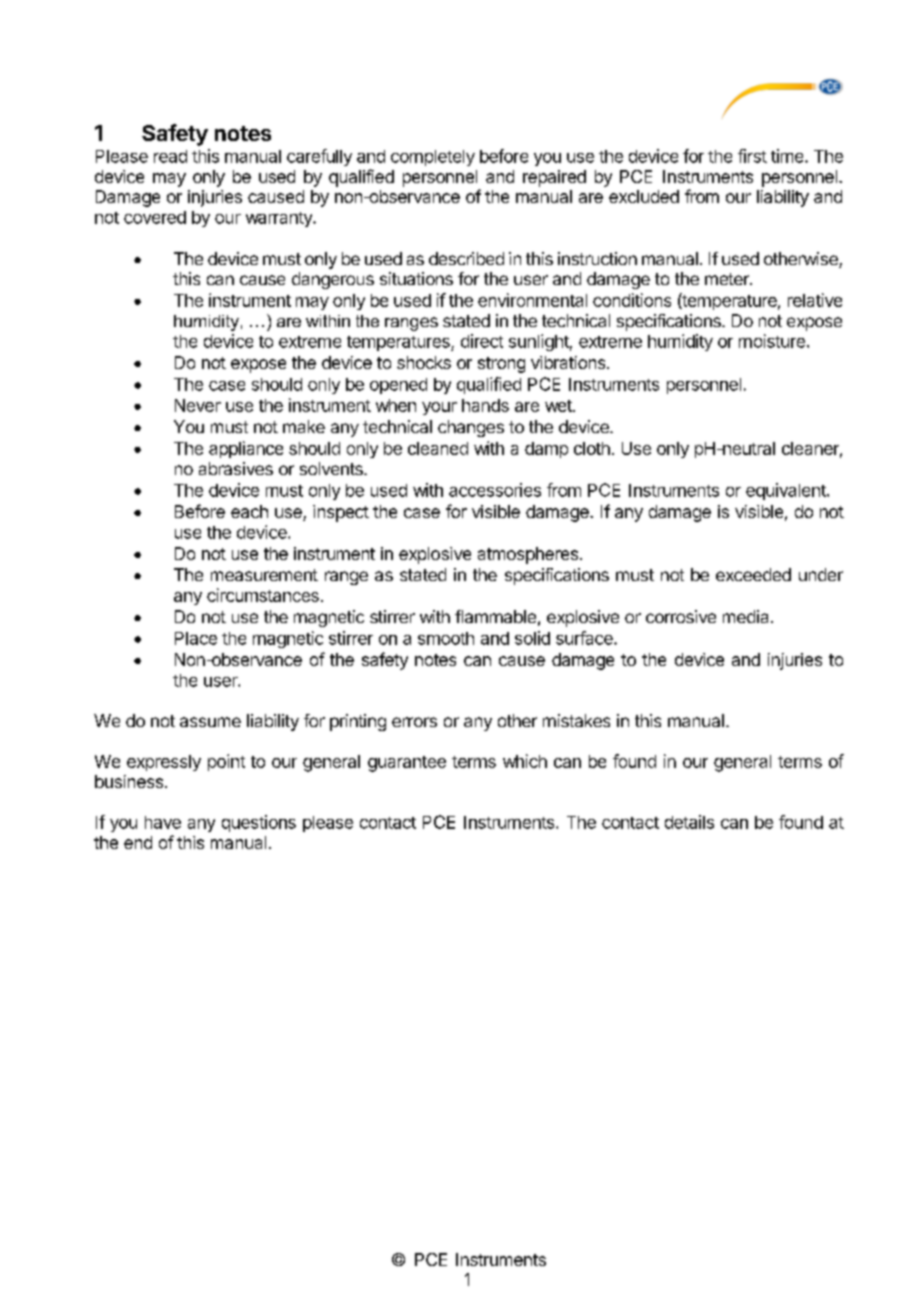 The image size is (924, 1313). What do you see at coordinates (259, 823) in the screenshot?
I see `questions` at bounding box center [259, 823].
